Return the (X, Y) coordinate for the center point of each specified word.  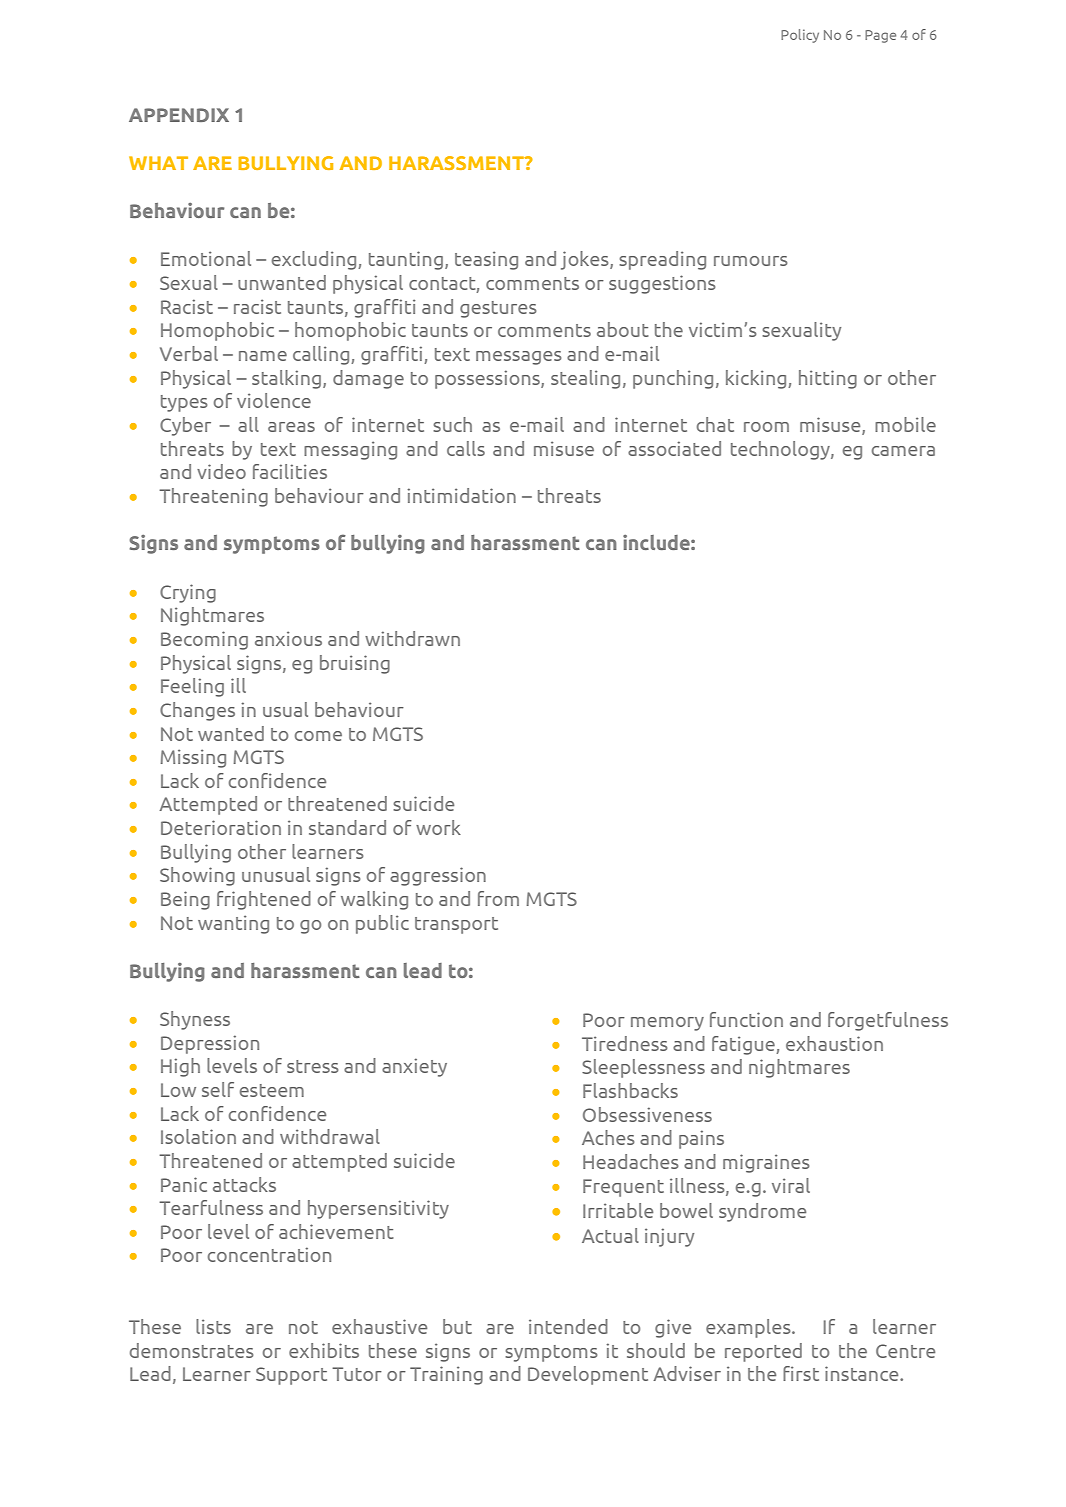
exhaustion (834, 1043)
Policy (800, 36)
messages (519, 358)
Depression (210, 1044)
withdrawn (412, 638)
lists (213, 1326)
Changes (197, 711)
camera (903, 451)
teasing (486, 260)
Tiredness (625, 1043)
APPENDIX (179, 115)
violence (274, 400)
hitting (828, 379)
